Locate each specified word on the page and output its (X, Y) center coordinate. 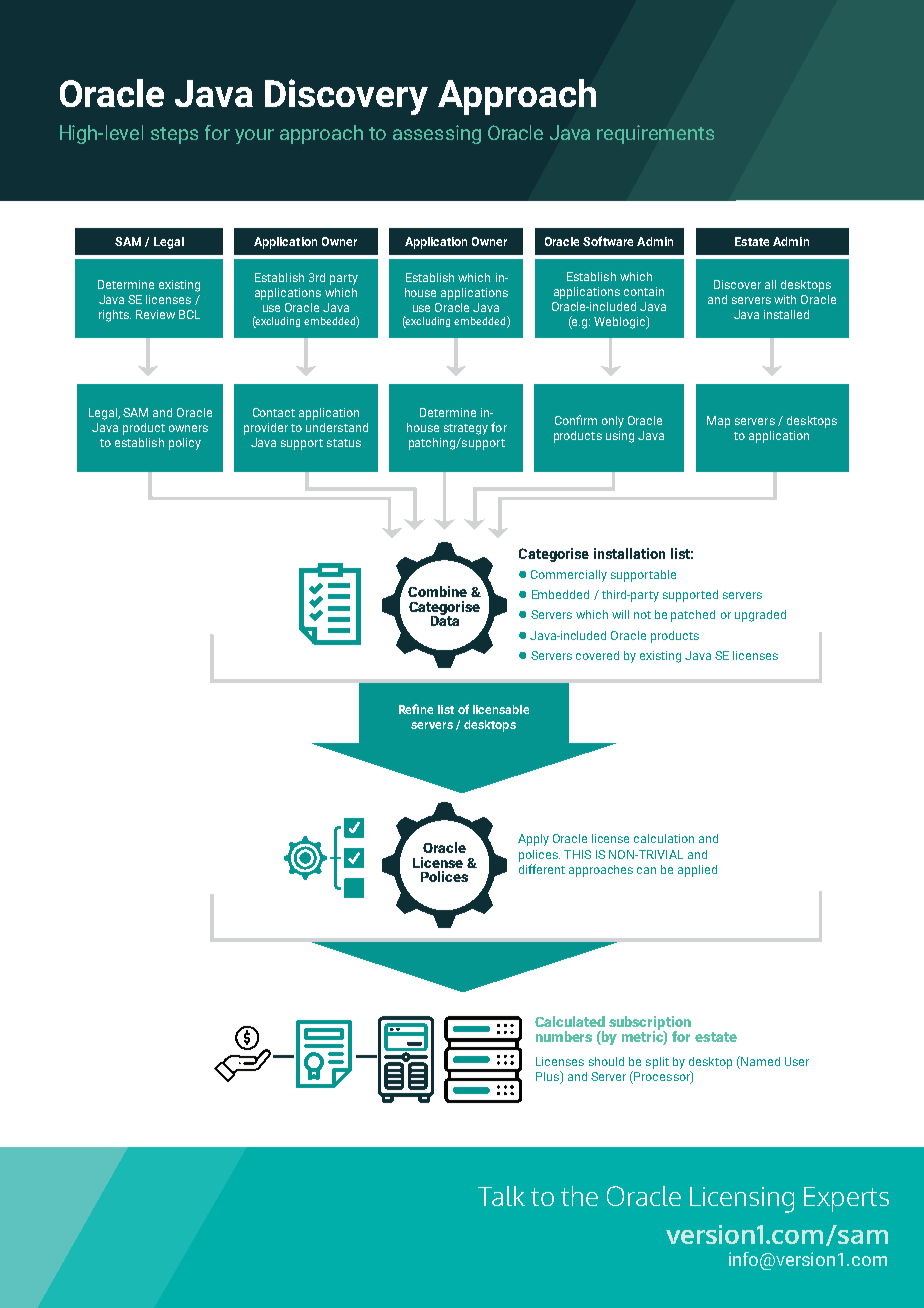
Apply (533, 840)
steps (174, 135)
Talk (501, 1196)
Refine (416, 709)
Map (718, 422)
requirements (655, 134)
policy (185, 444)
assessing (437, 134)
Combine (437, 591)
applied (697, 871)
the (579, 1196)
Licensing (742, 1200)
